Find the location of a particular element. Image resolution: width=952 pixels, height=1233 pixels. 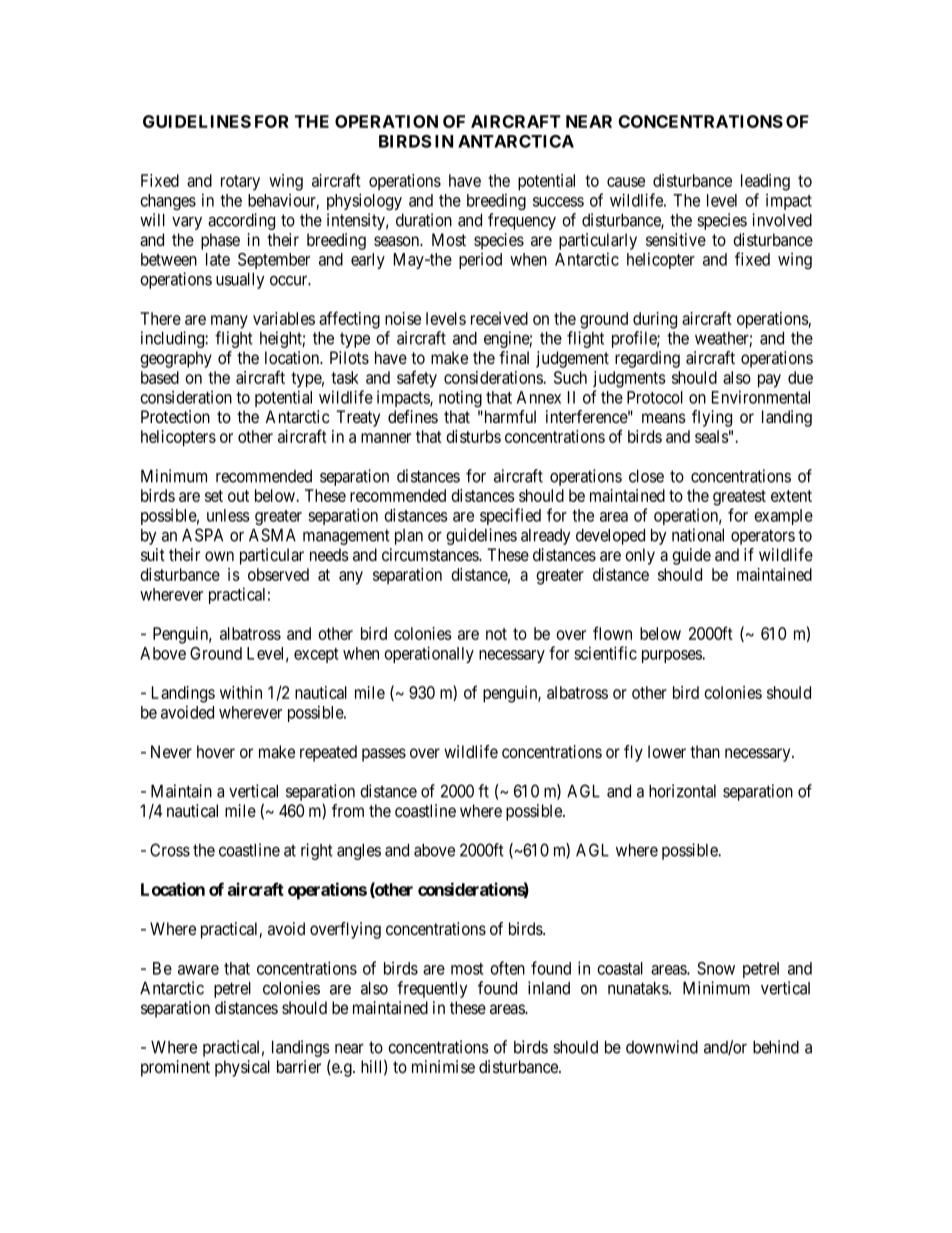

purposes is located at coordinates (672, 656).
